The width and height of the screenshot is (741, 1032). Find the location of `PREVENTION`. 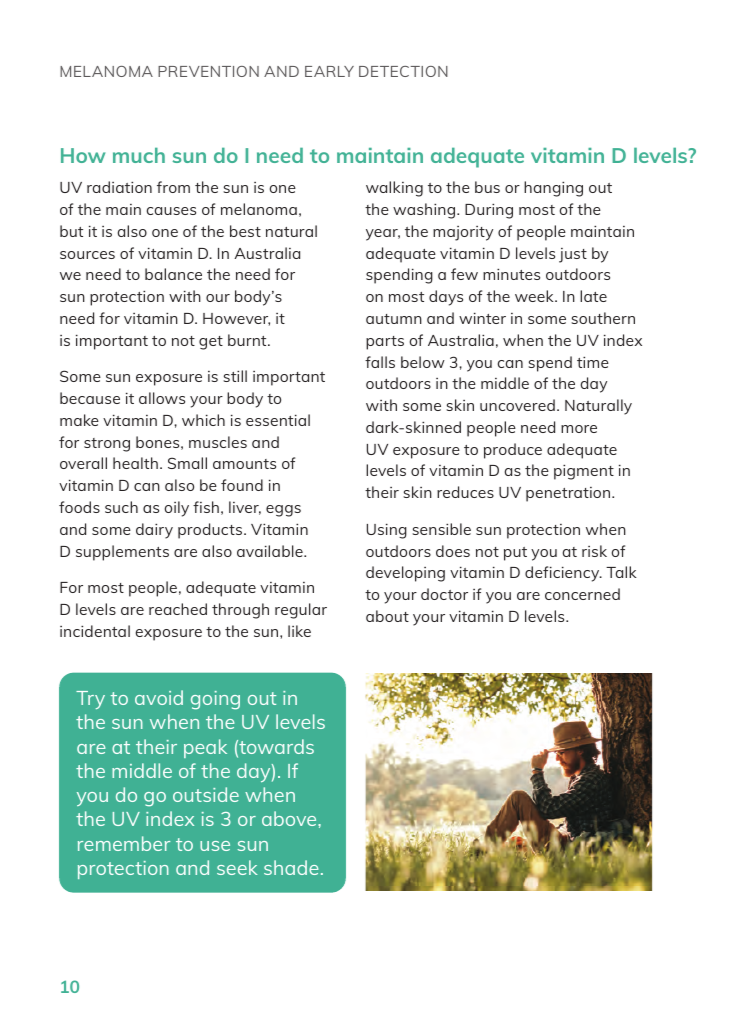

PREVENTION is located at coordinates (208, 71).
